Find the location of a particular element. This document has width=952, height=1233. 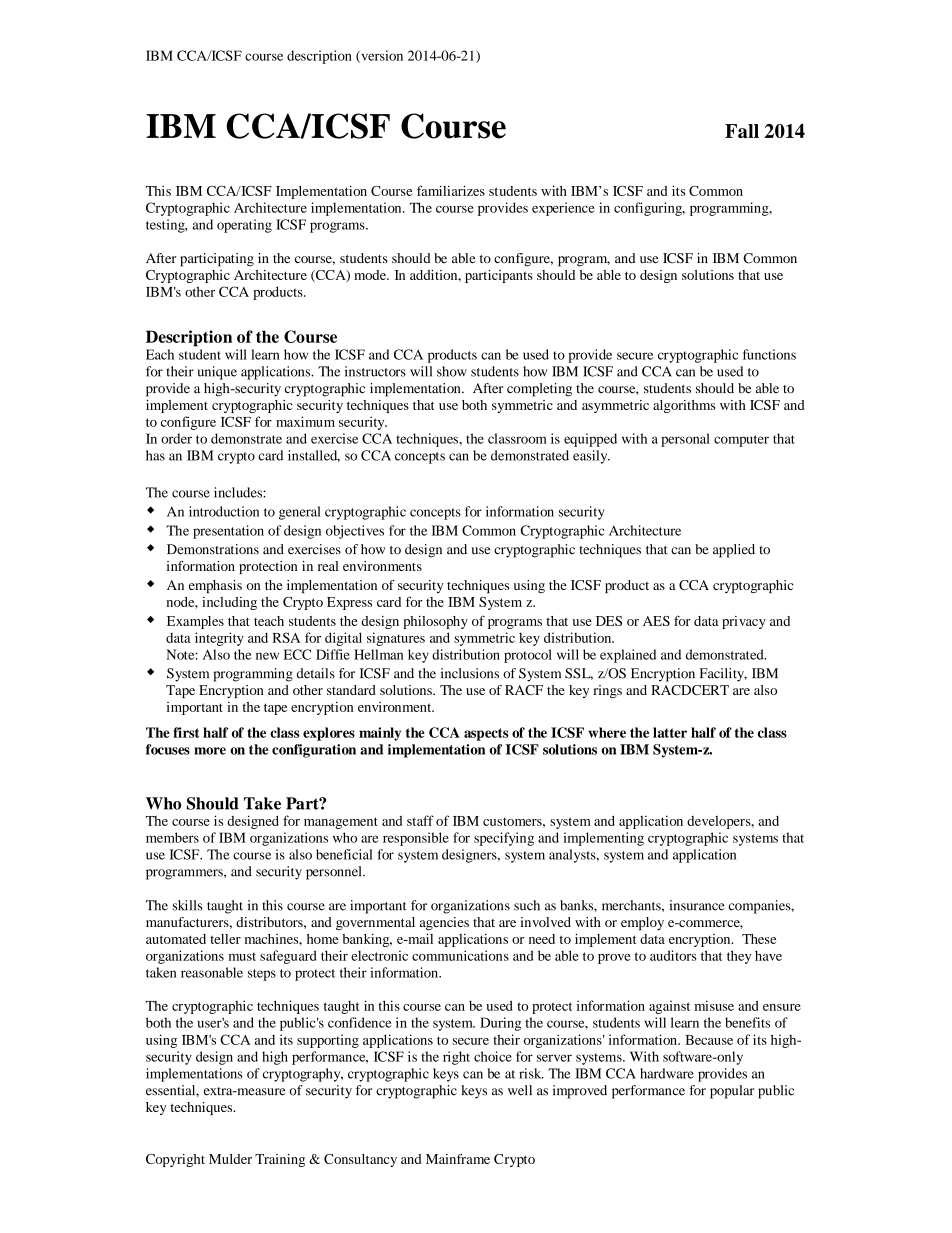

specifying is located at coordinates (504, 839).
